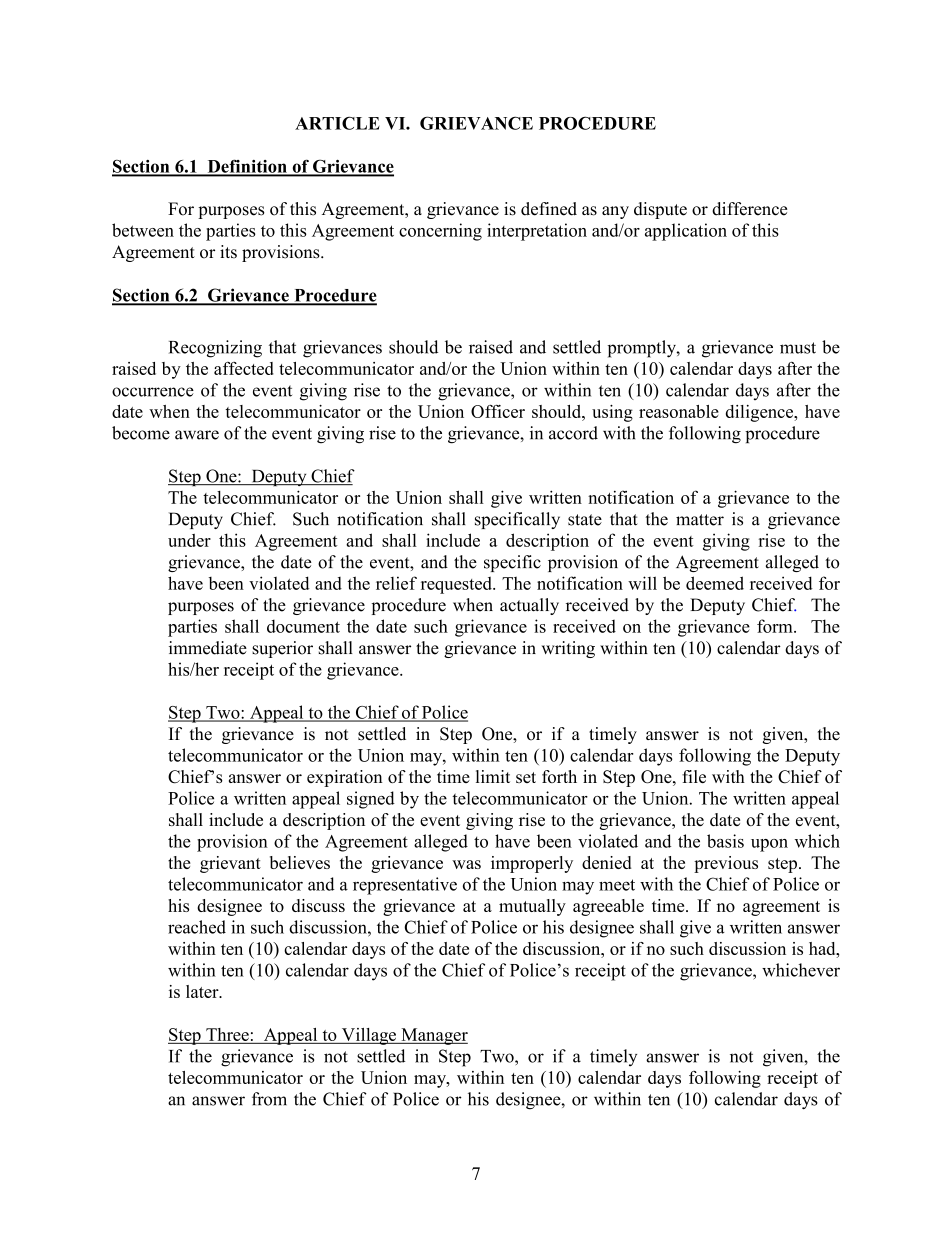  Describe the element at coordinates (197, 927) in the screenshot. I see `reached` at that location.
